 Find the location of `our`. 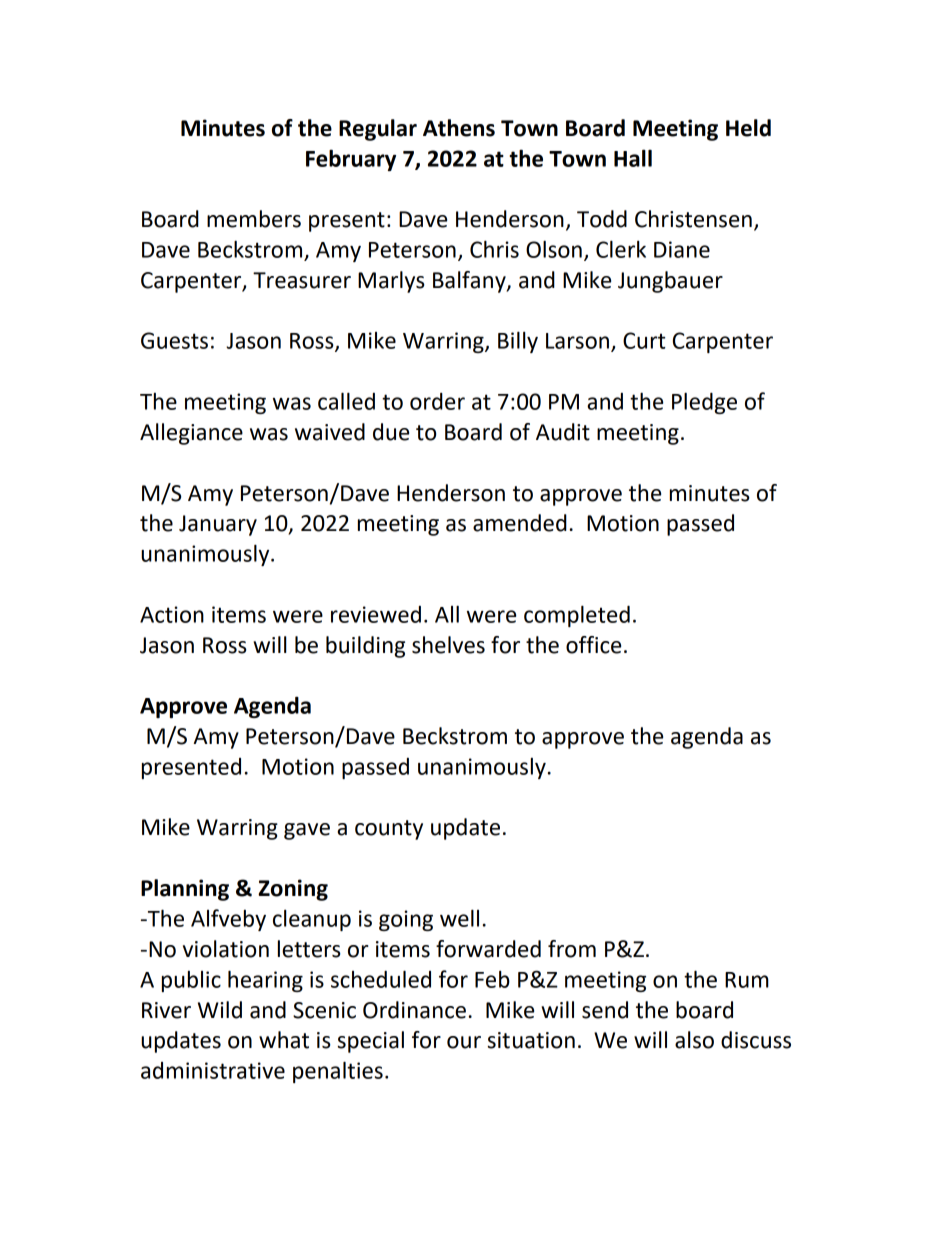

our is located at coordinates (464, 1042).
